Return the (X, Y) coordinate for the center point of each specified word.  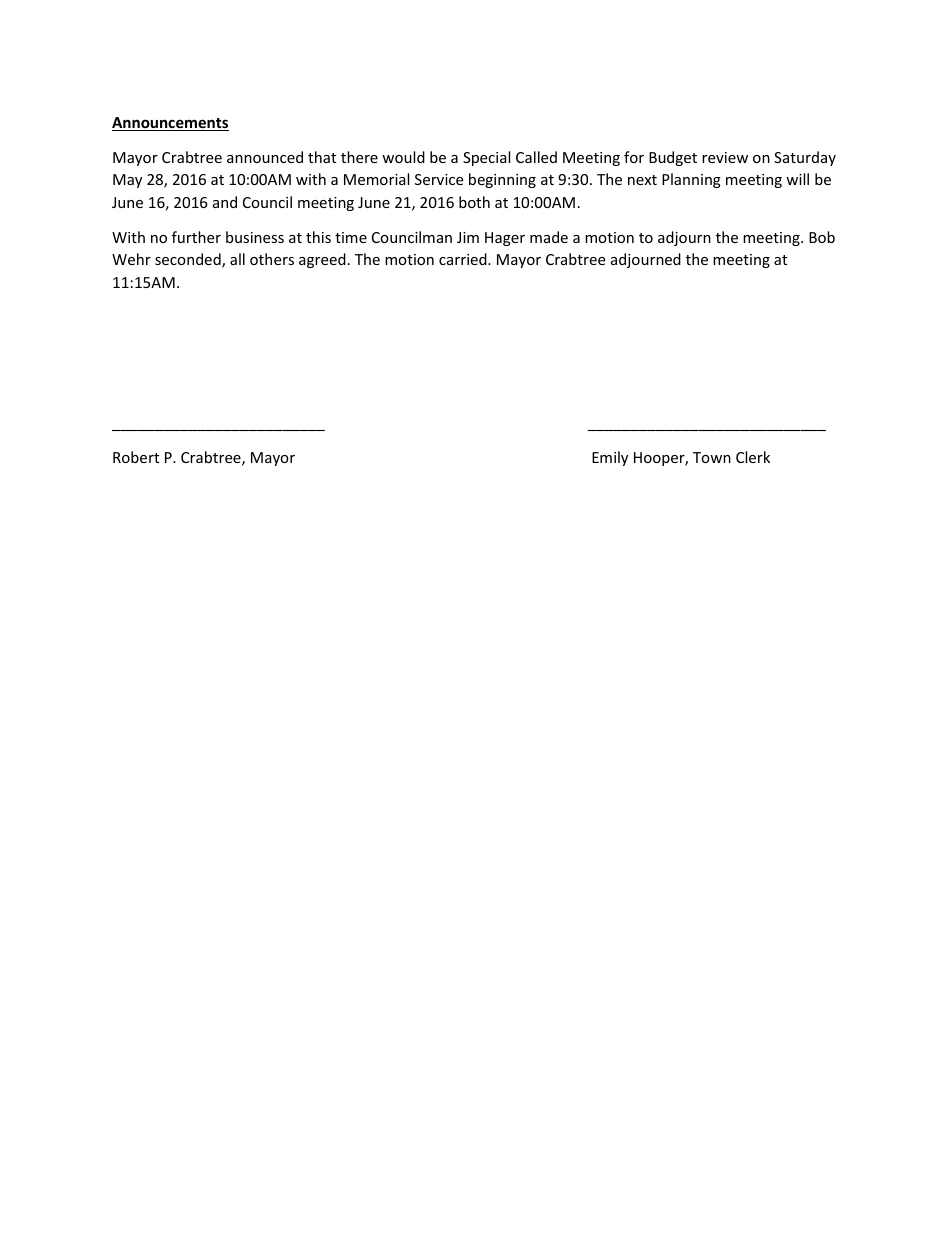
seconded (189, 260)
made (549, 237)
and (225, 202)
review (725, 157)
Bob (822, 237)
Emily (610, 458)
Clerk (753, 457)
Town (712, 457)
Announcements (170, 124)
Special (486, 158)
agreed (322, 260)
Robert (136, 457)
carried (464, 259)
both (474, 202)
